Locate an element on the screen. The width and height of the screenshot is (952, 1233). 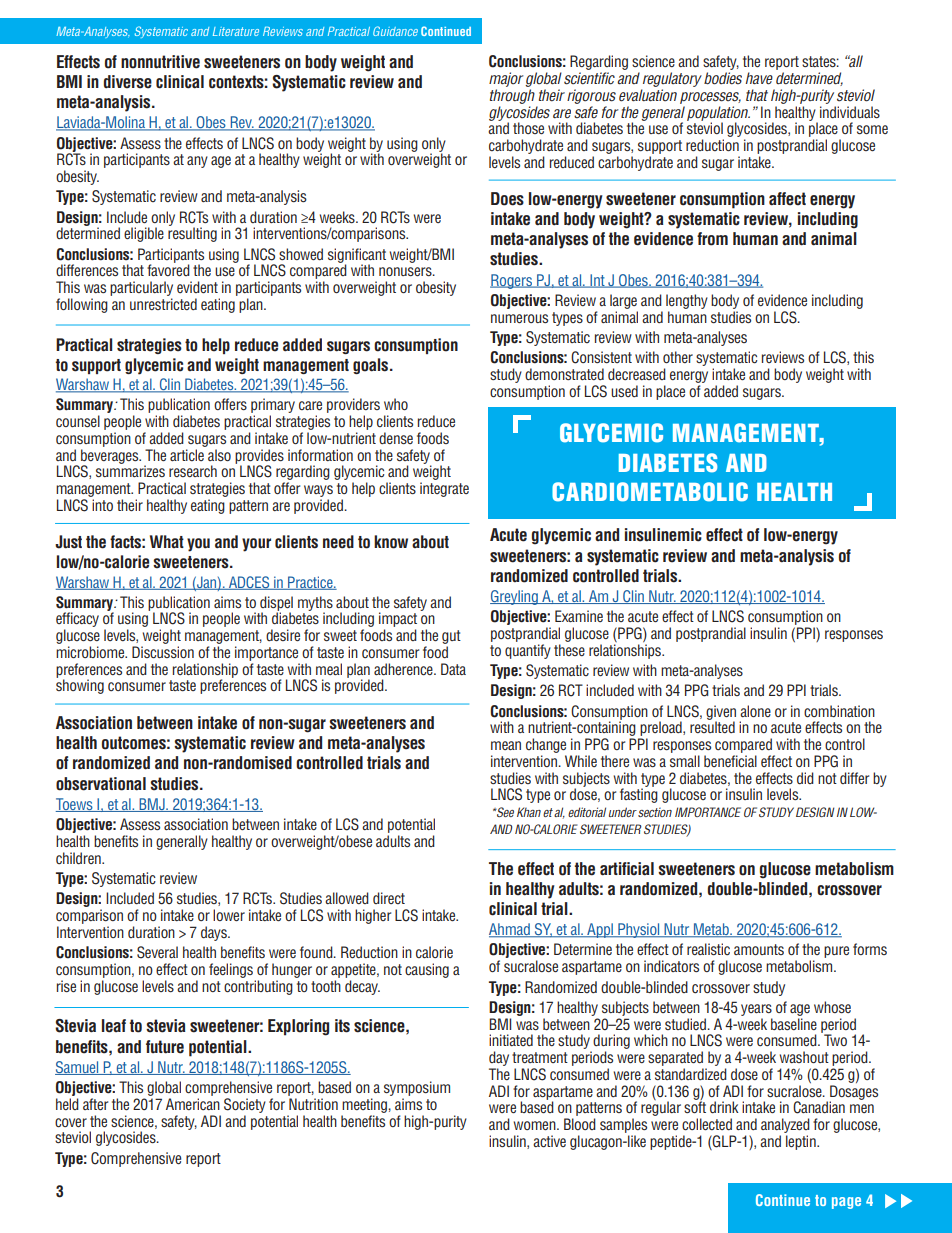
gut is located at coordinates (451, 637).
